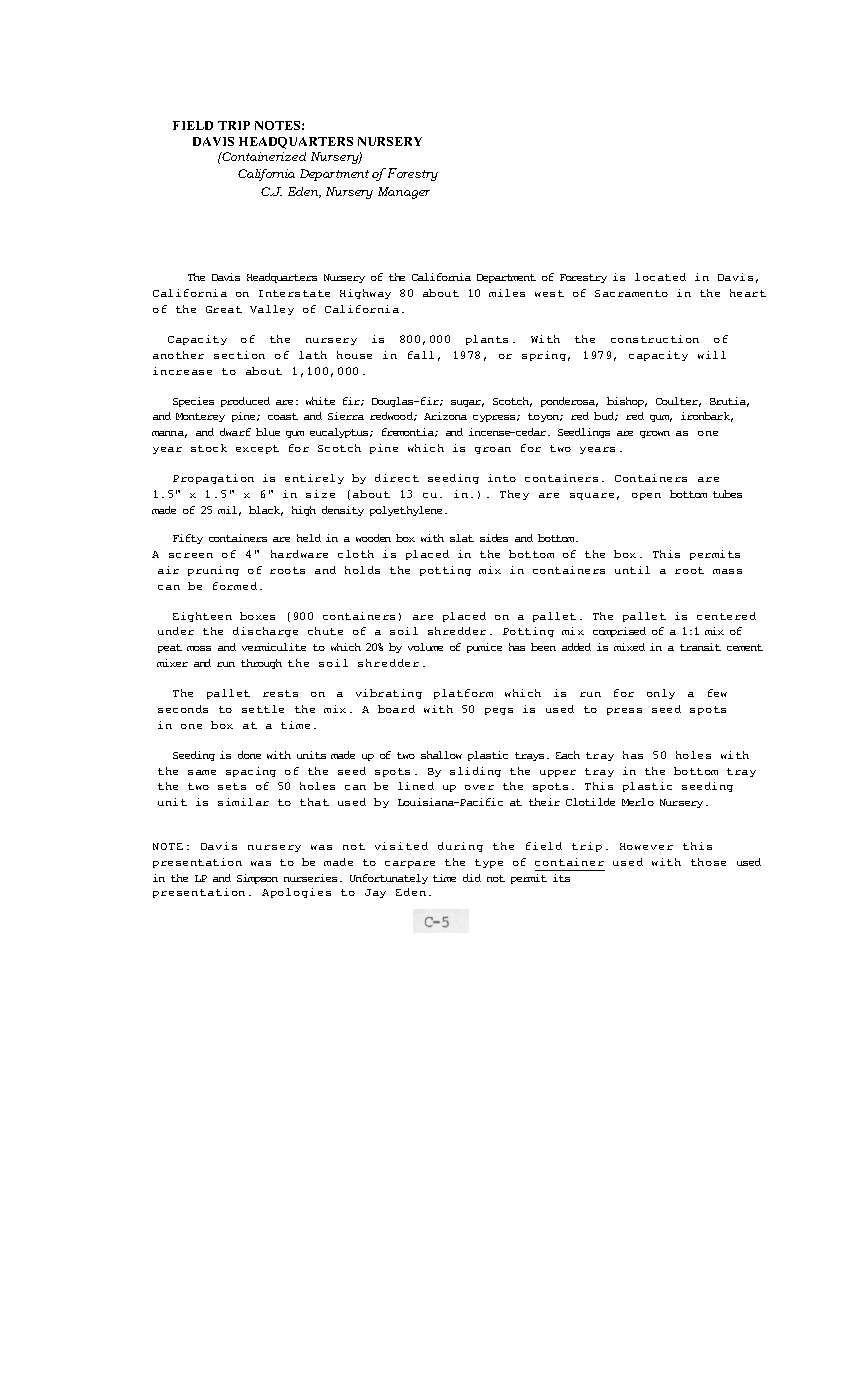 The height and width of the screenshot is (1400, 849). I want to click on located, so click(660, 277).
